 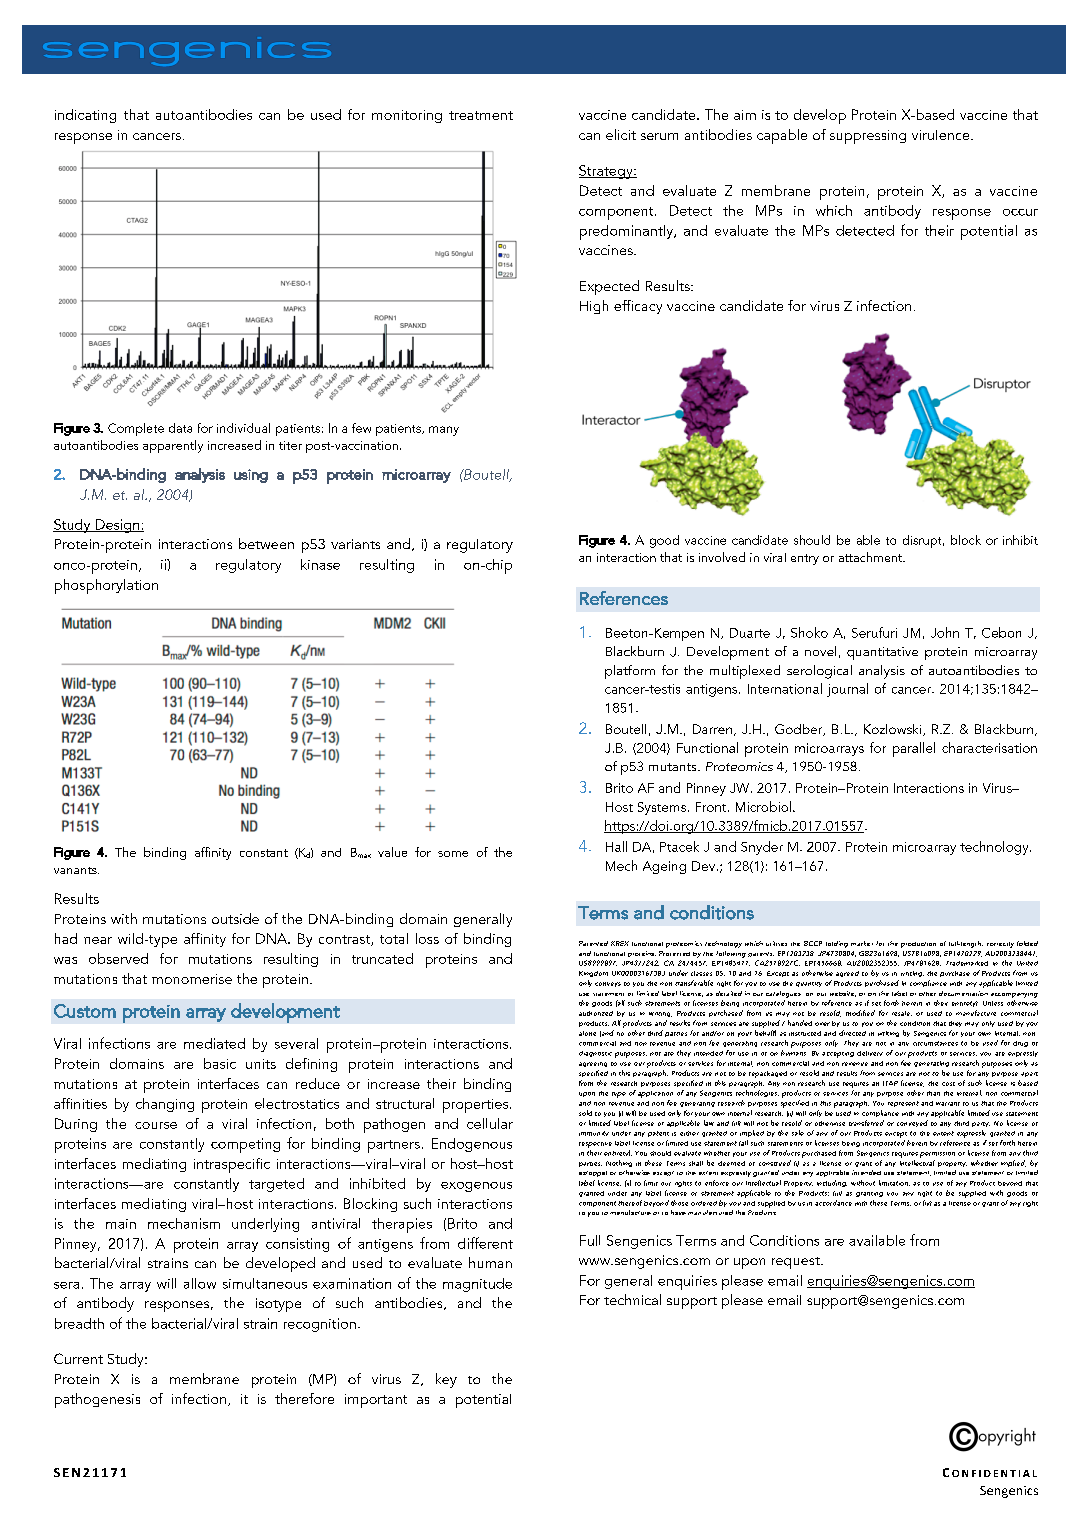 What do you see at coordinates (942, 135) in the screenshot?
I see `virulence` at bounding box center [942, 135].
